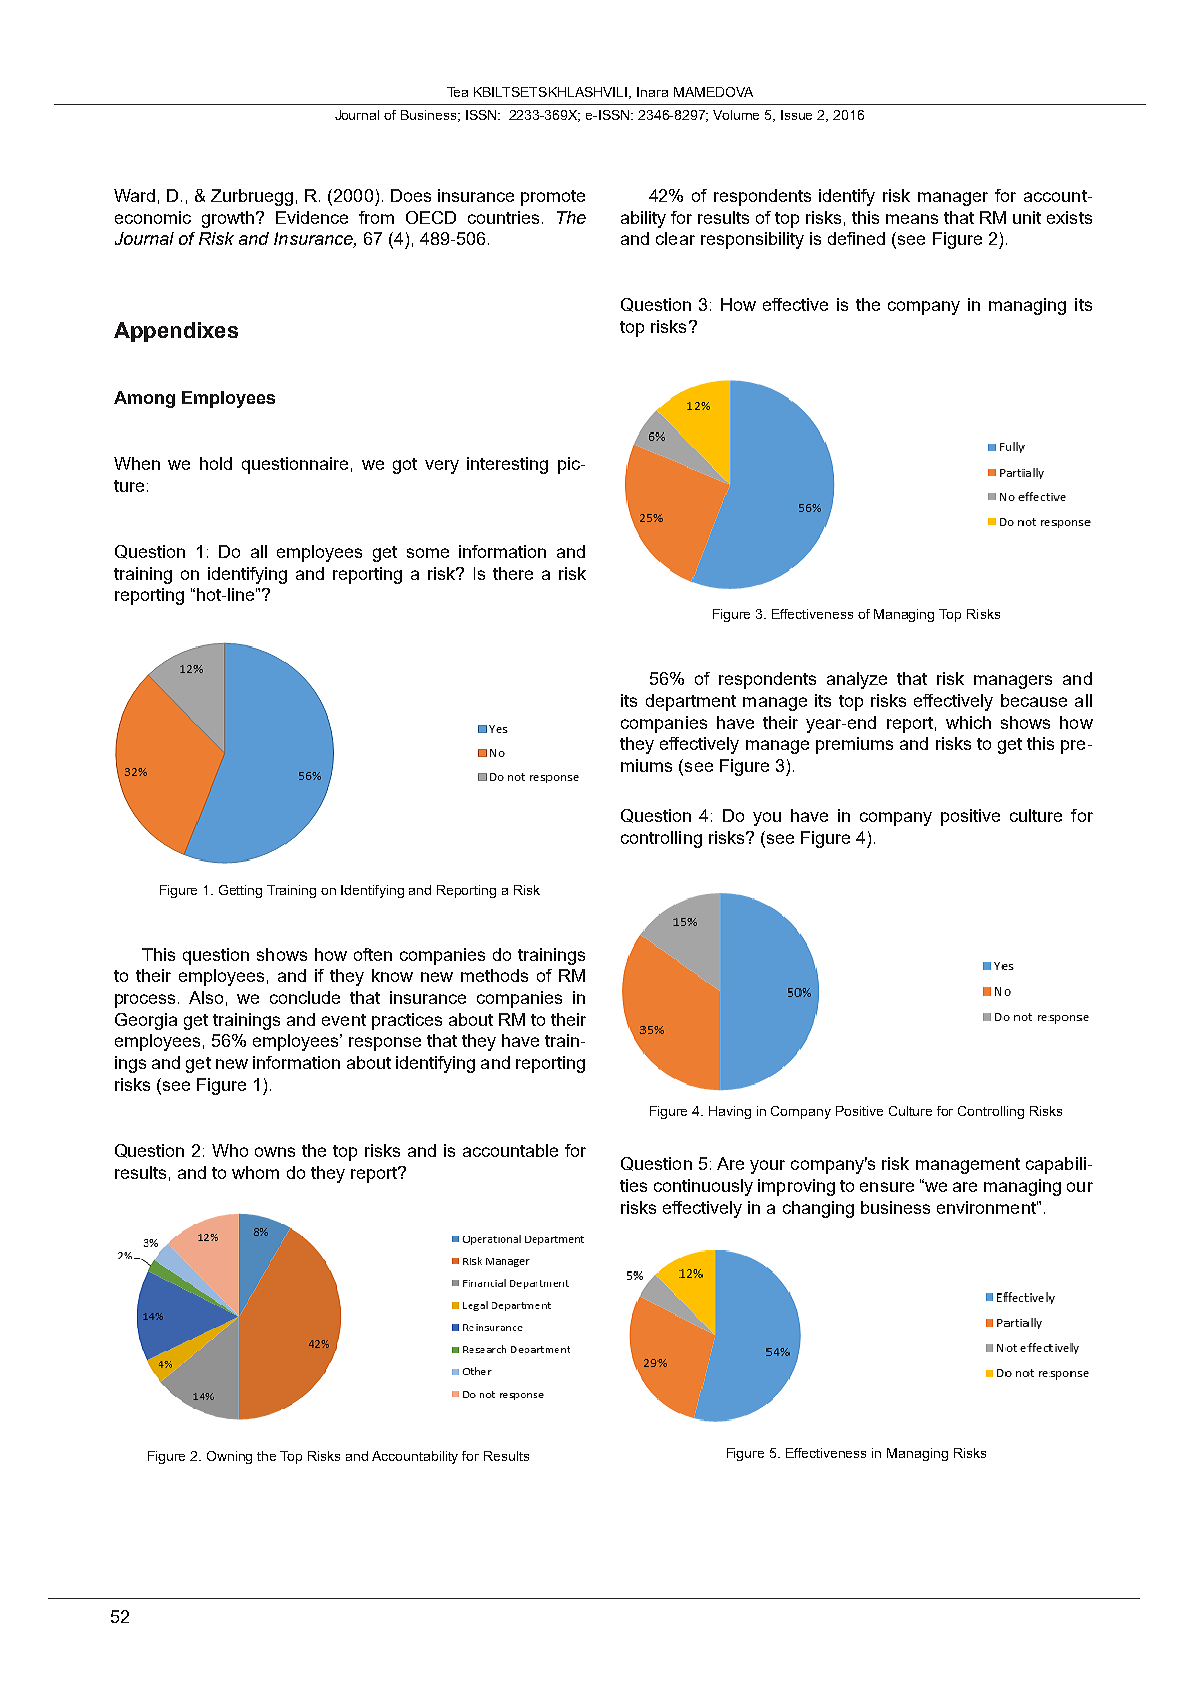  I want to click on Owning, so click(229, 1457).
